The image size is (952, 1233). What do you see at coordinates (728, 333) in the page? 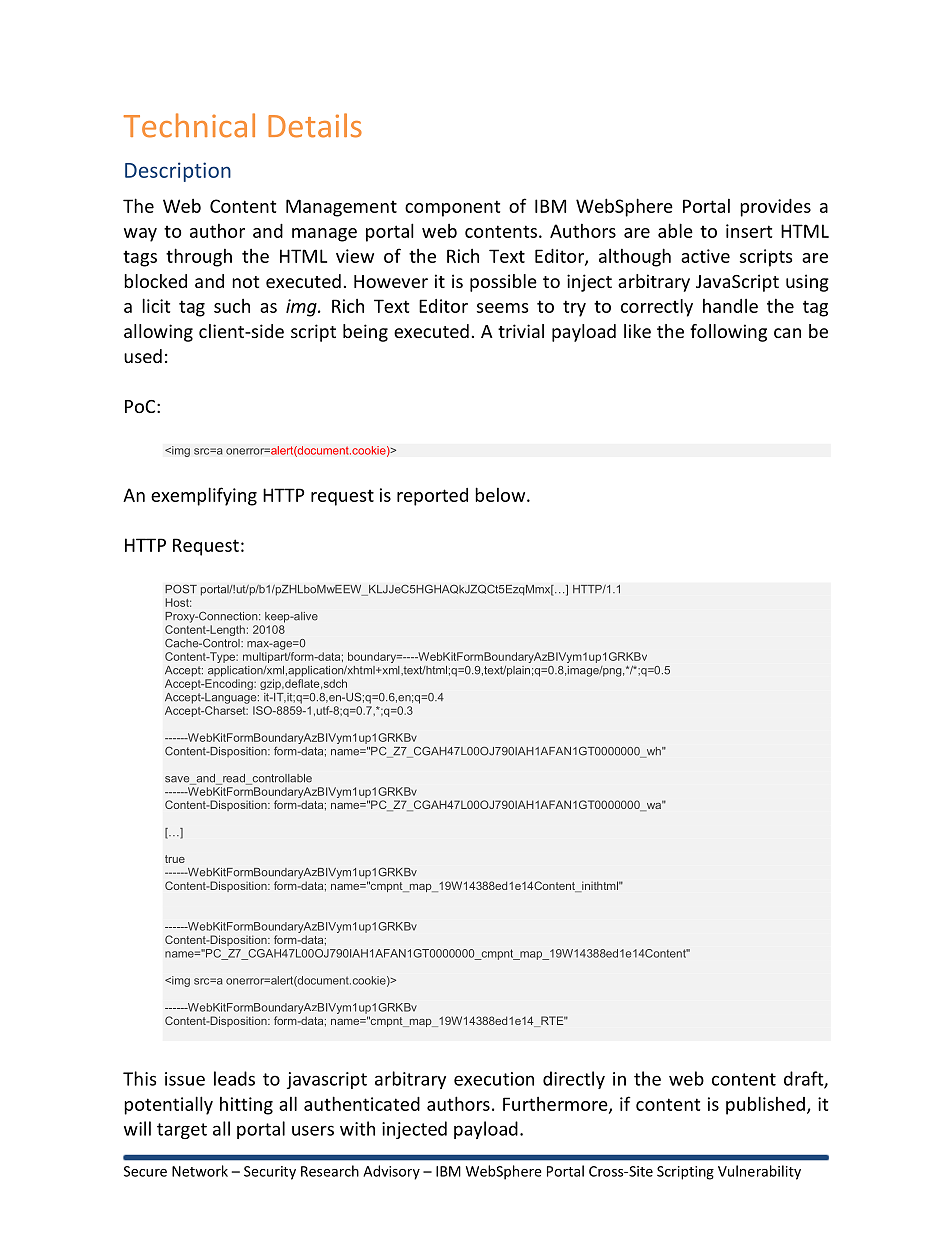
I see `following` at bounding box center [728, 333].
